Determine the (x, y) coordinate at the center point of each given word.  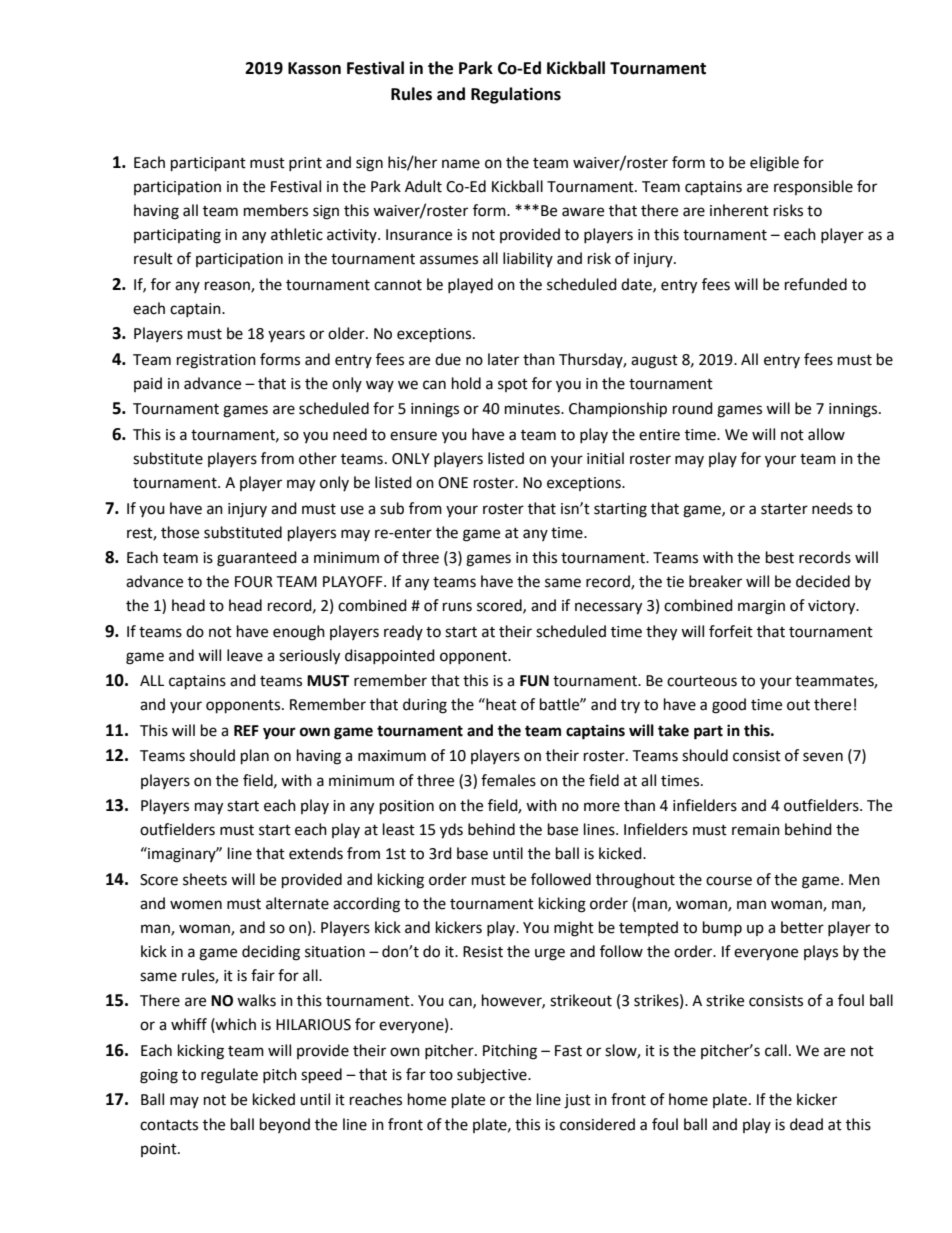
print (305, 164)
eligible (774, 164)
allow (826, 434)
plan (255, 757)
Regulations (516, 95)
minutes (533, 409)
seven (823, 757)
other (318, 458)
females (508, 780)
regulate (229, 1076)
